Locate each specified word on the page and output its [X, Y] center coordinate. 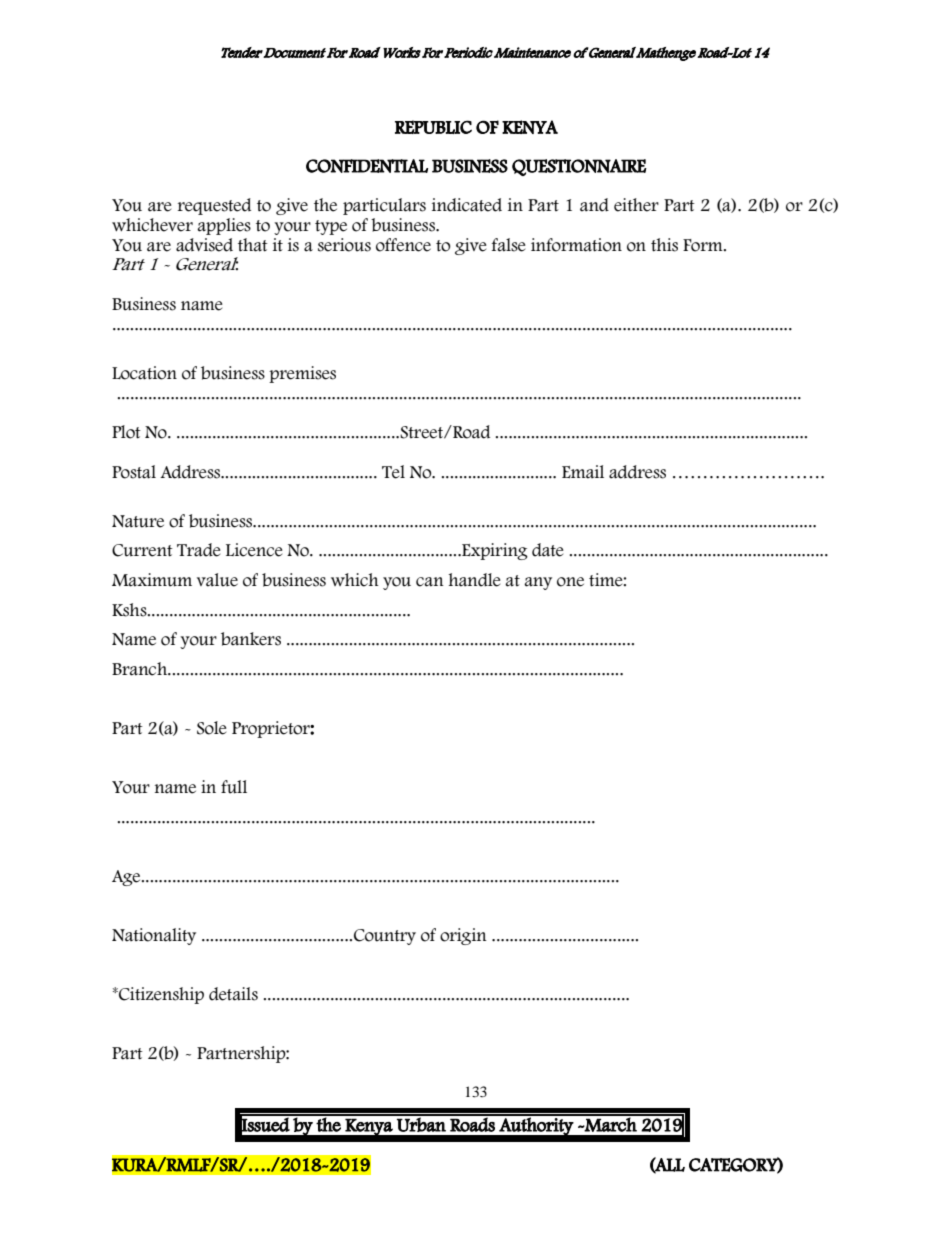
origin [463, 936]
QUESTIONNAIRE [579, 167]
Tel [393, 472]
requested [214, 206]
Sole [212, 728]
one [570, 582]
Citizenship [160, 995]
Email [583, 472]
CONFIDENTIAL [367, 166]
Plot [126, 432]
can [430, 582]
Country [385, 937]
